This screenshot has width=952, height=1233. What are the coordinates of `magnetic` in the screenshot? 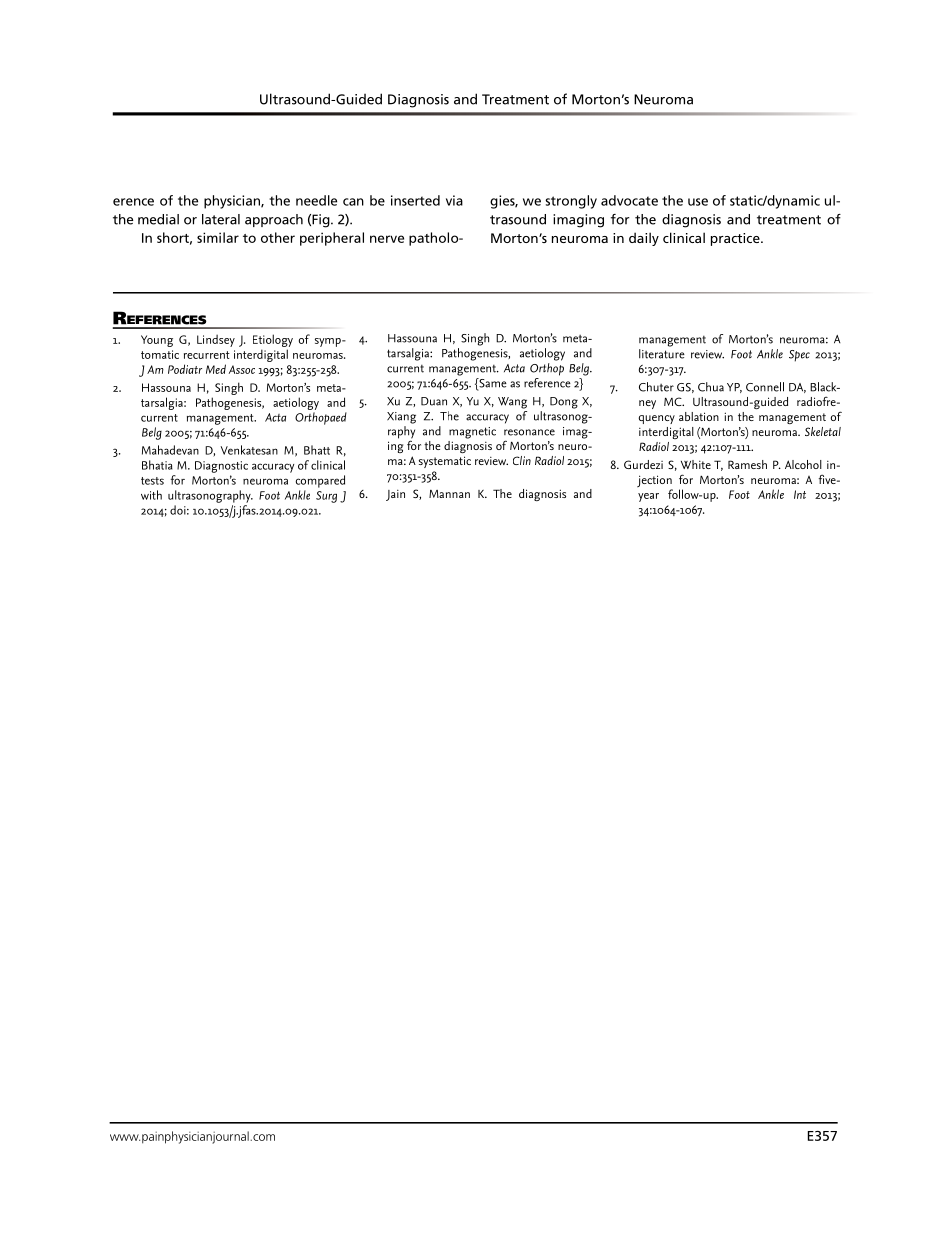 It's located at (472, 433).
